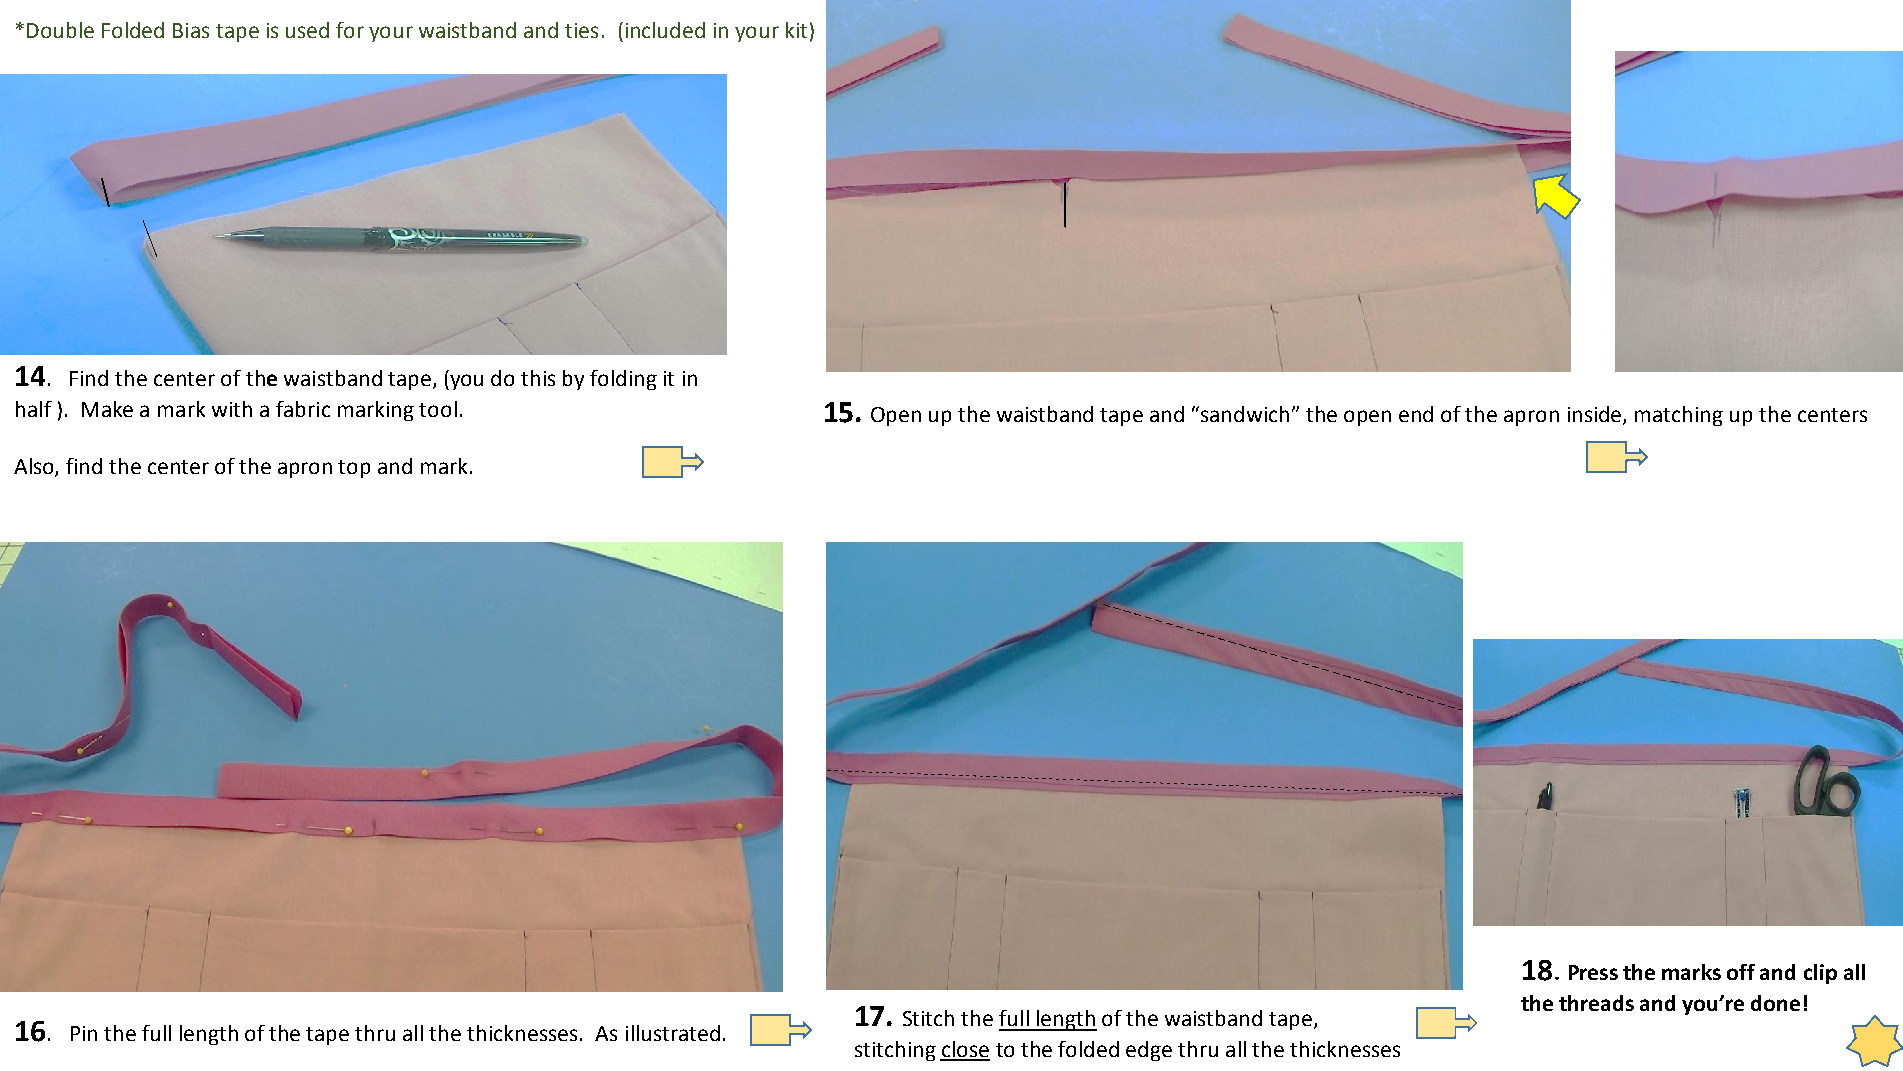  What do you see at coordinates (665, 30) in the page?
I see `included` at bounding box center [665, 30].
